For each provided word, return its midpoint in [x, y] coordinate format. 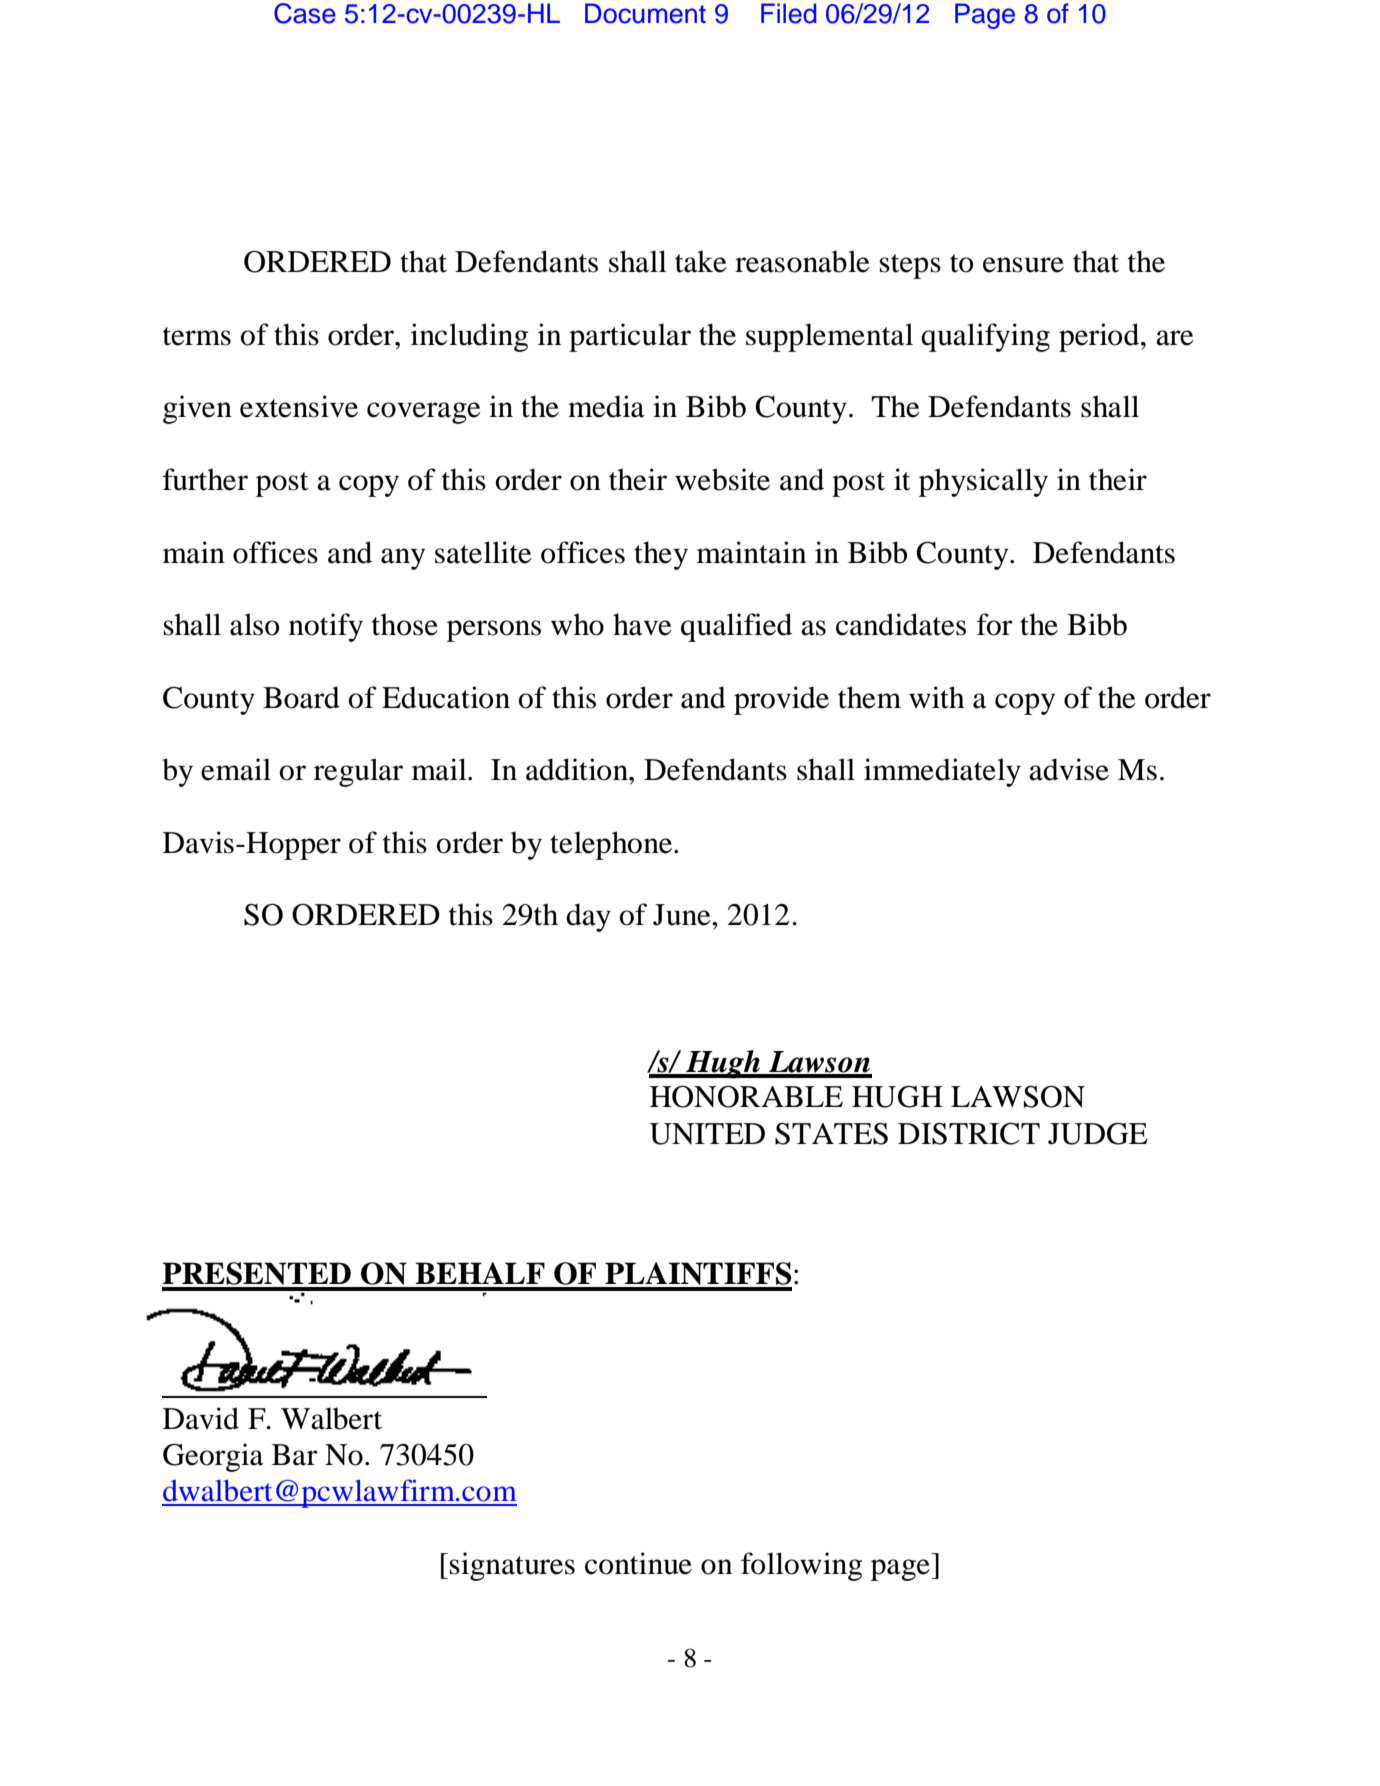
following [801, 1566]
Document [645, 13]
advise [1069, 769]
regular [358, 772]
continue [638, 1563]
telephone [611, 845]
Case [305, 13]
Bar [295, 1455]
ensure [1023, 265]
